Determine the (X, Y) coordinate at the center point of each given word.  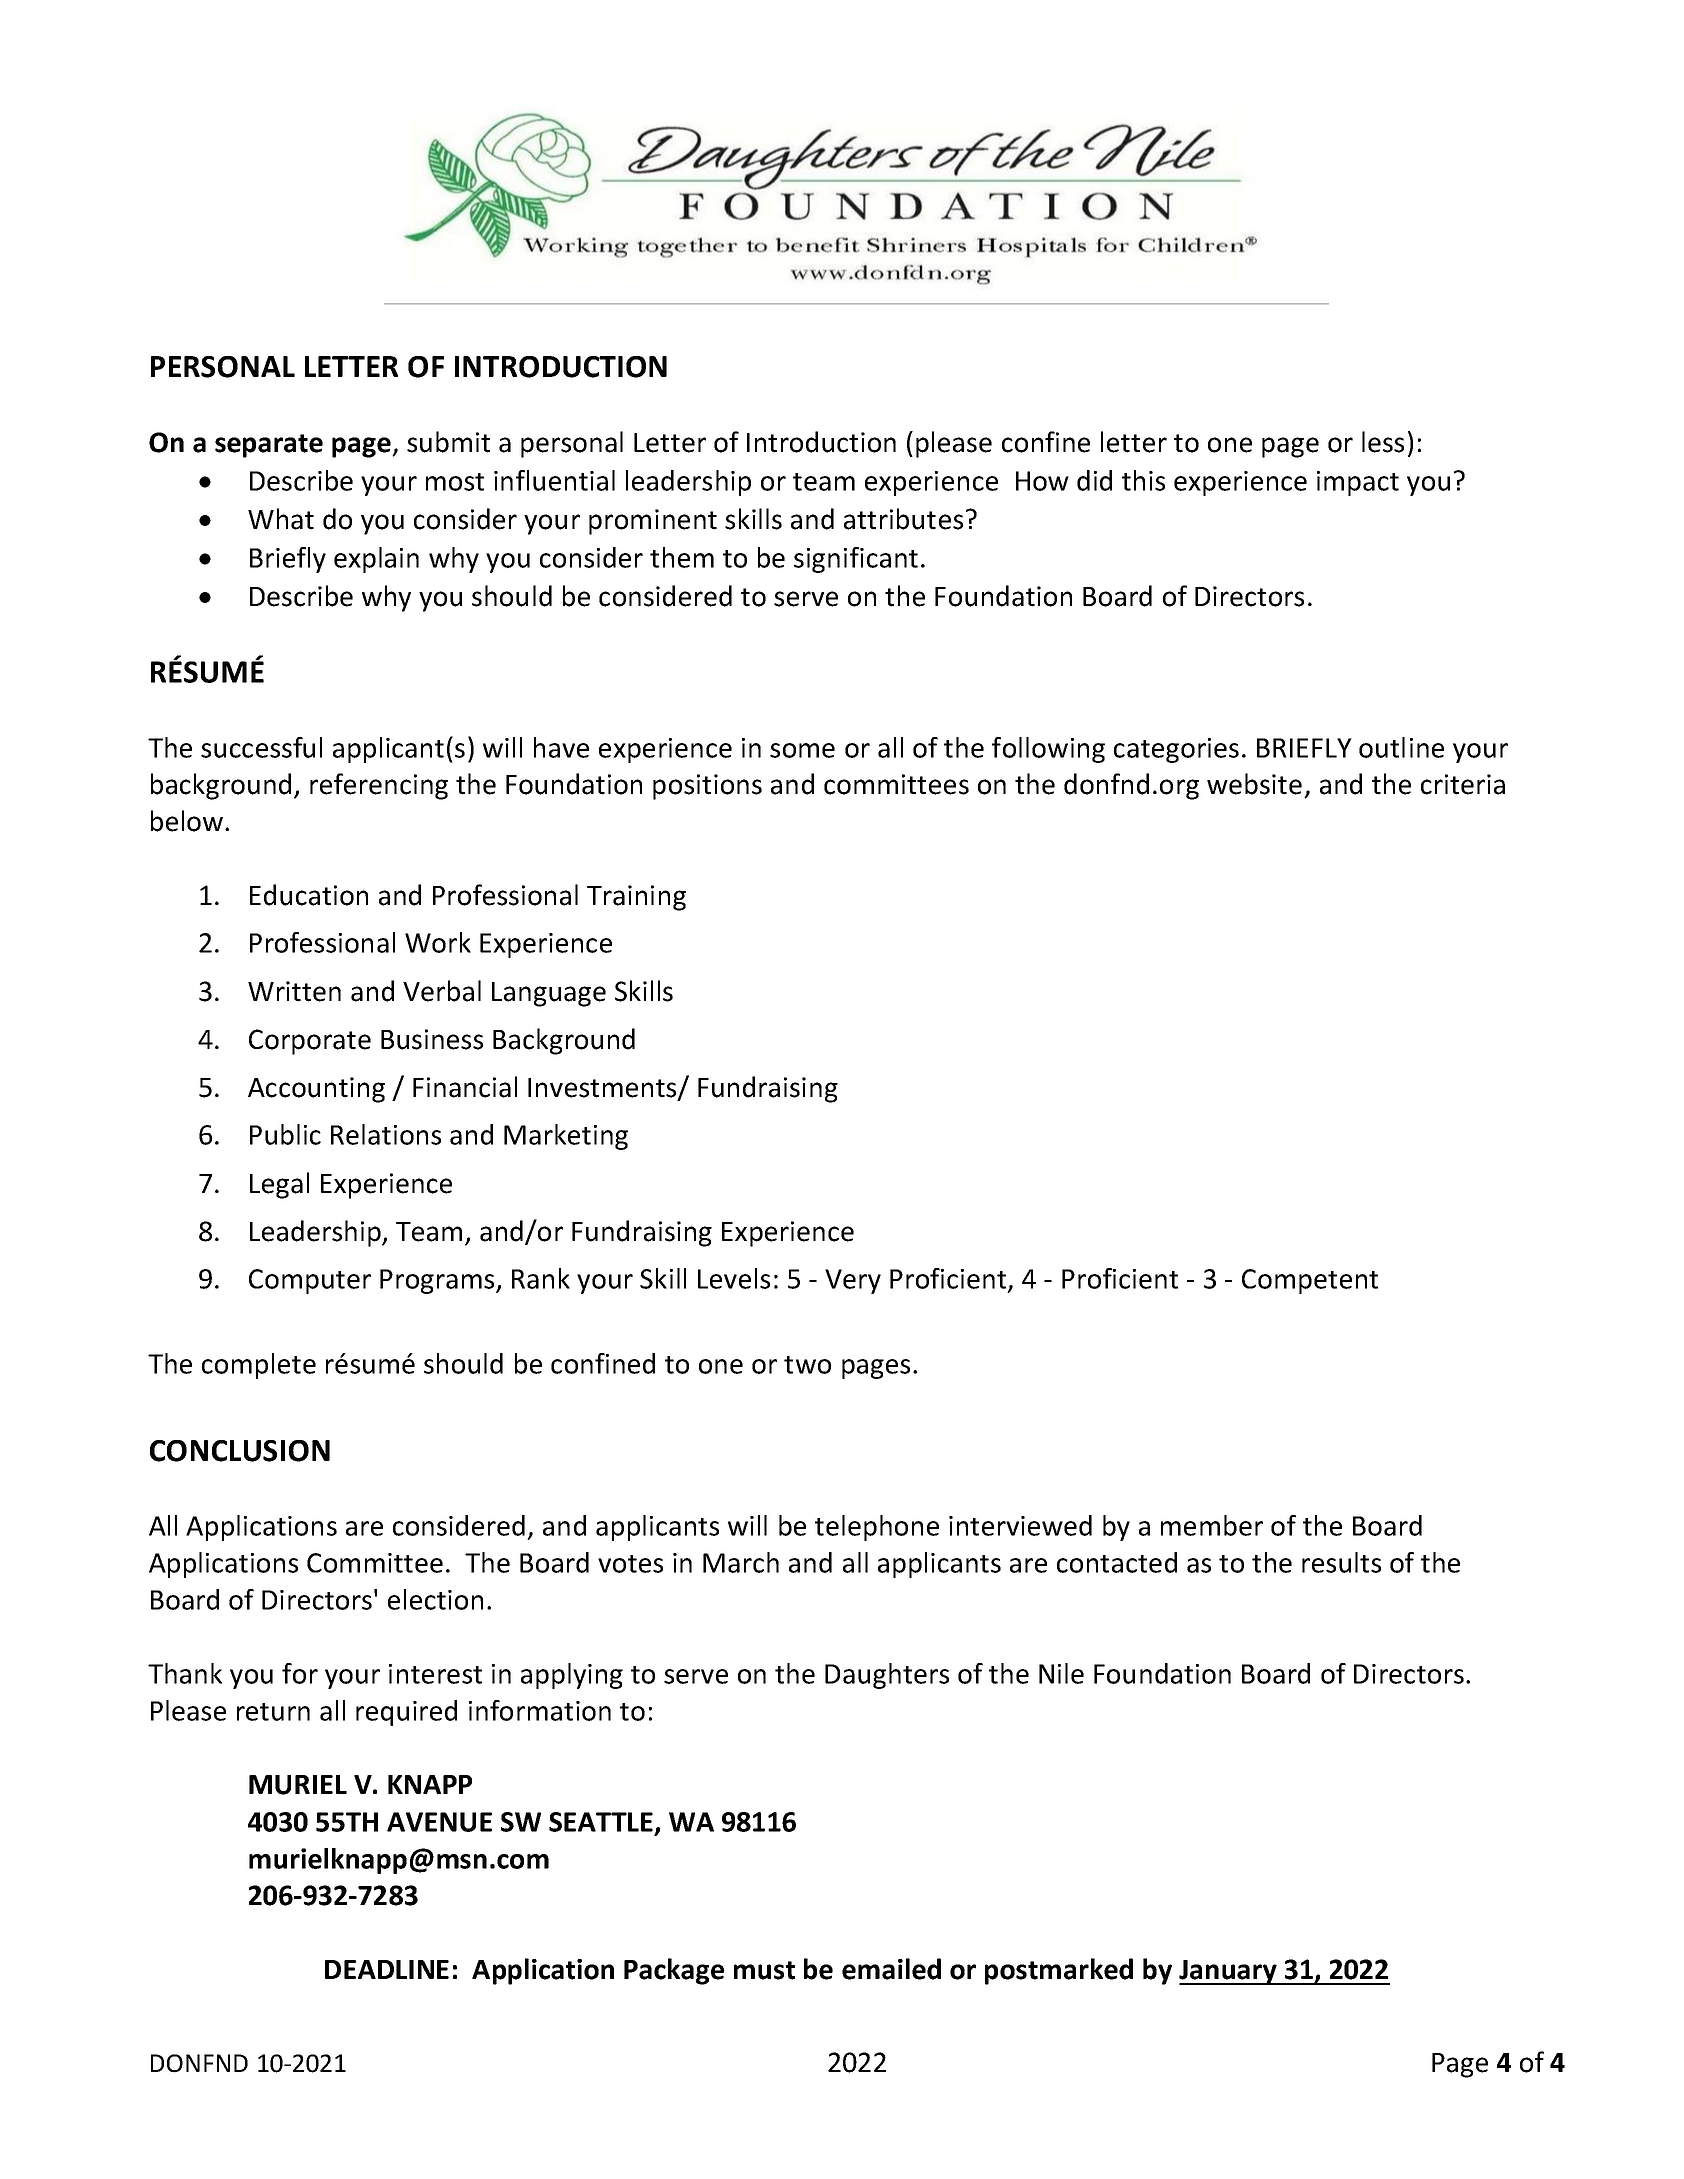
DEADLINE (387, 1969)
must (764, 1970)
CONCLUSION (240, 1451)
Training (636, 898)
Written (294, 991)
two (807, 1365)
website (1254, 784)
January (1229, 1972)
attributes (903, 519)
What (281, 519)
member (1212, 1525)
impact (1358, 483)
